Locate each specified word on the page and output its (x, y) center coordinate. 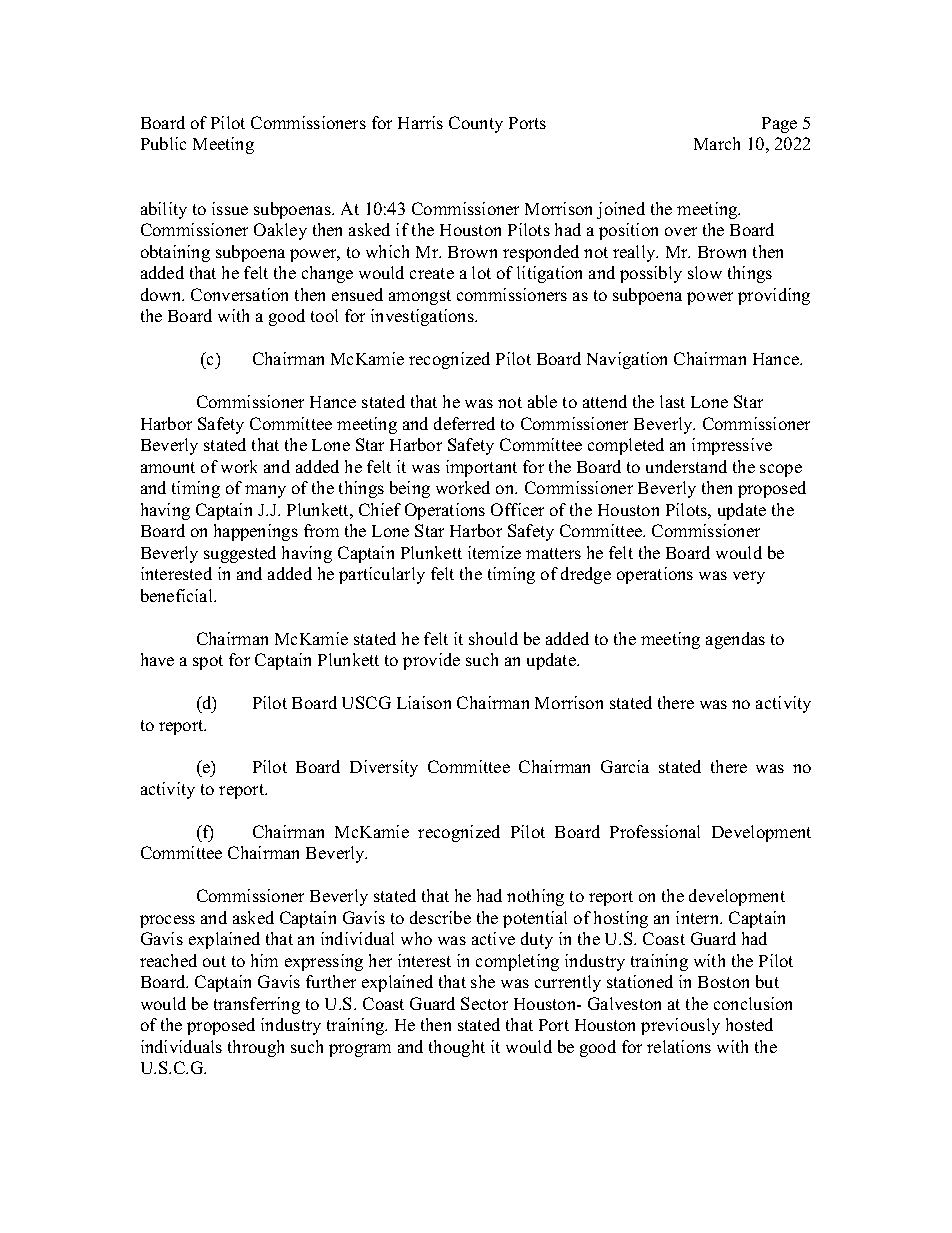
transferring (257, 1005)
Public (163, 143)
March (717, 143)
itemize (494, 552)
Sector (484, 1003)
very (749, 577)
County (476, 124)
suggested (240, 554)
